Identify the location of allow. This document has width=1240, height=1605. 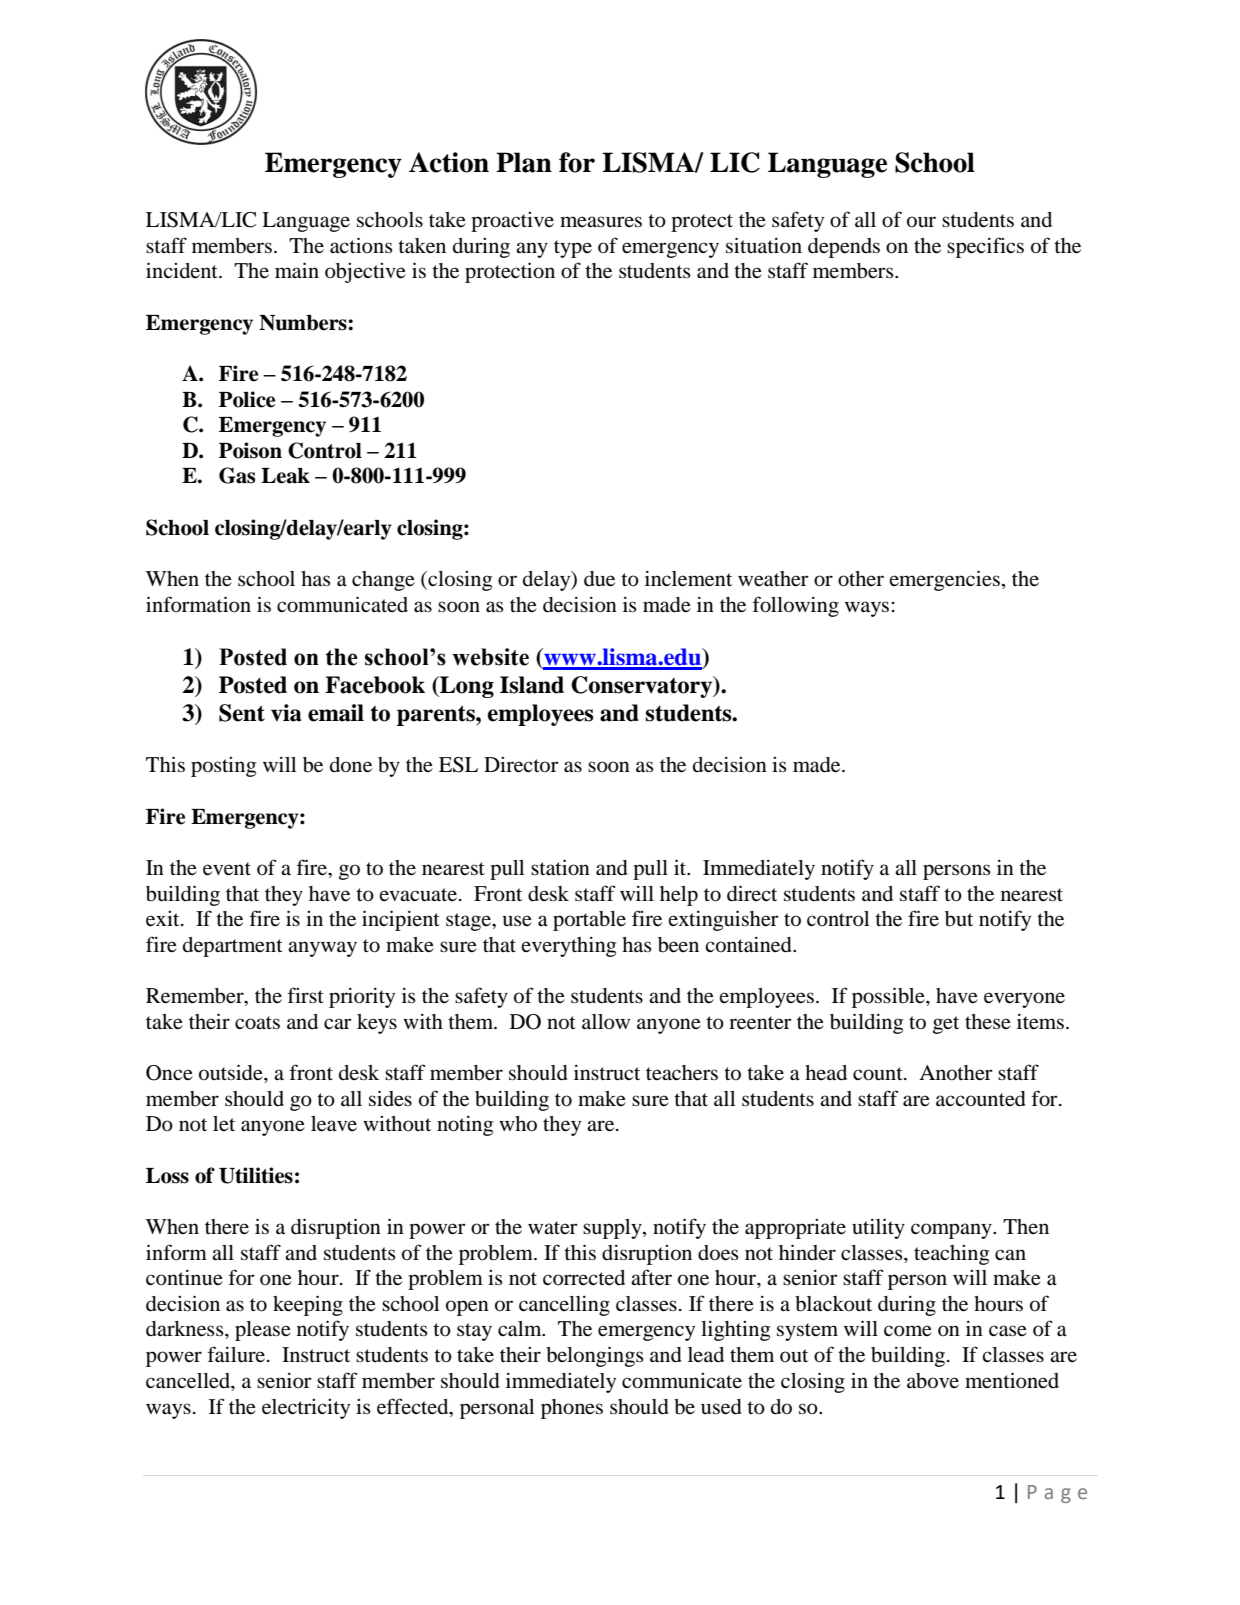
(606, 1022).
